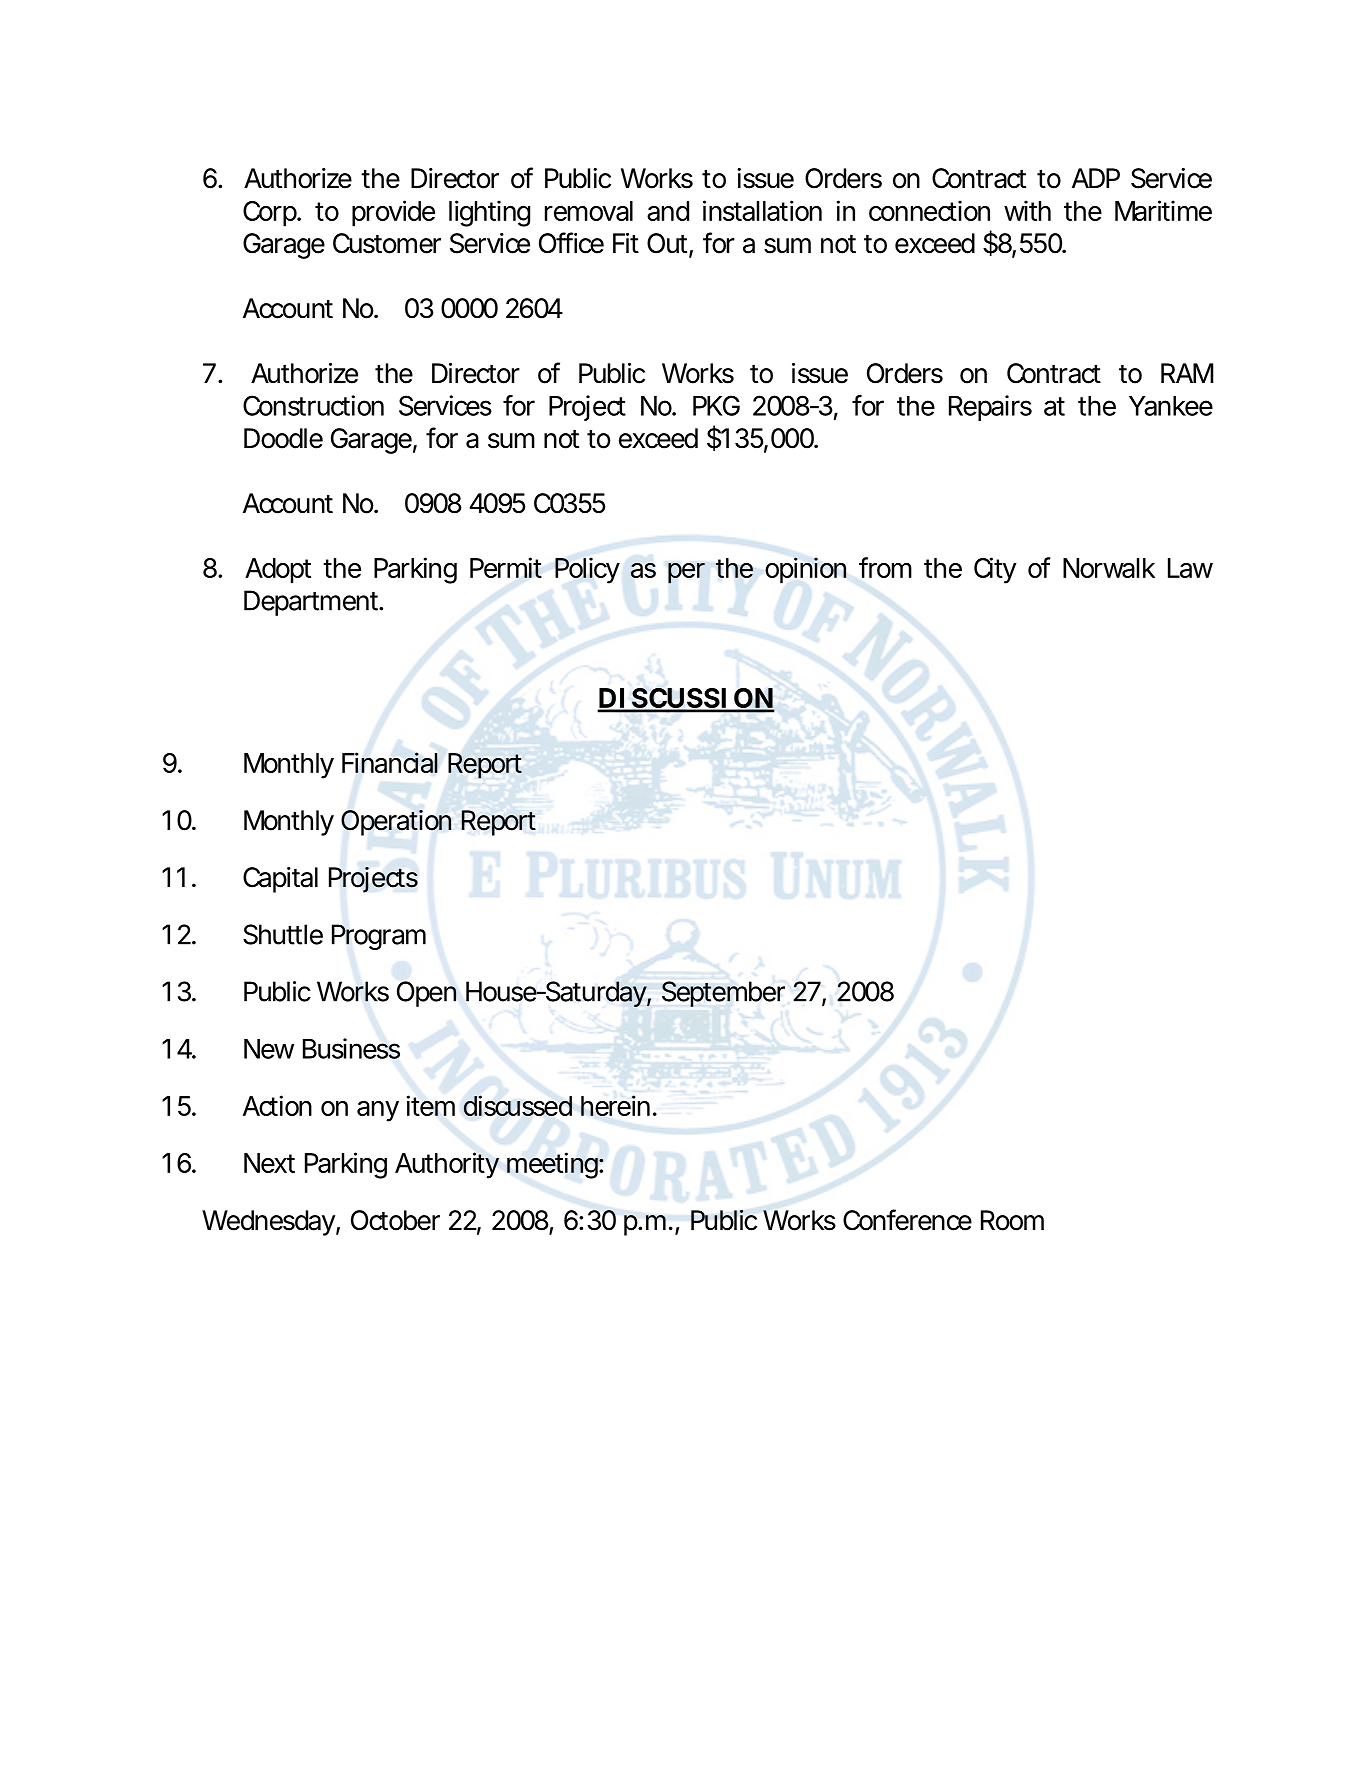 Image resolution: width=1372 pixels, height=1776 pixels. What do you see at coordinates (553, 1165) in the document?
I see `meeting` at bounding box center [553, 1165].
